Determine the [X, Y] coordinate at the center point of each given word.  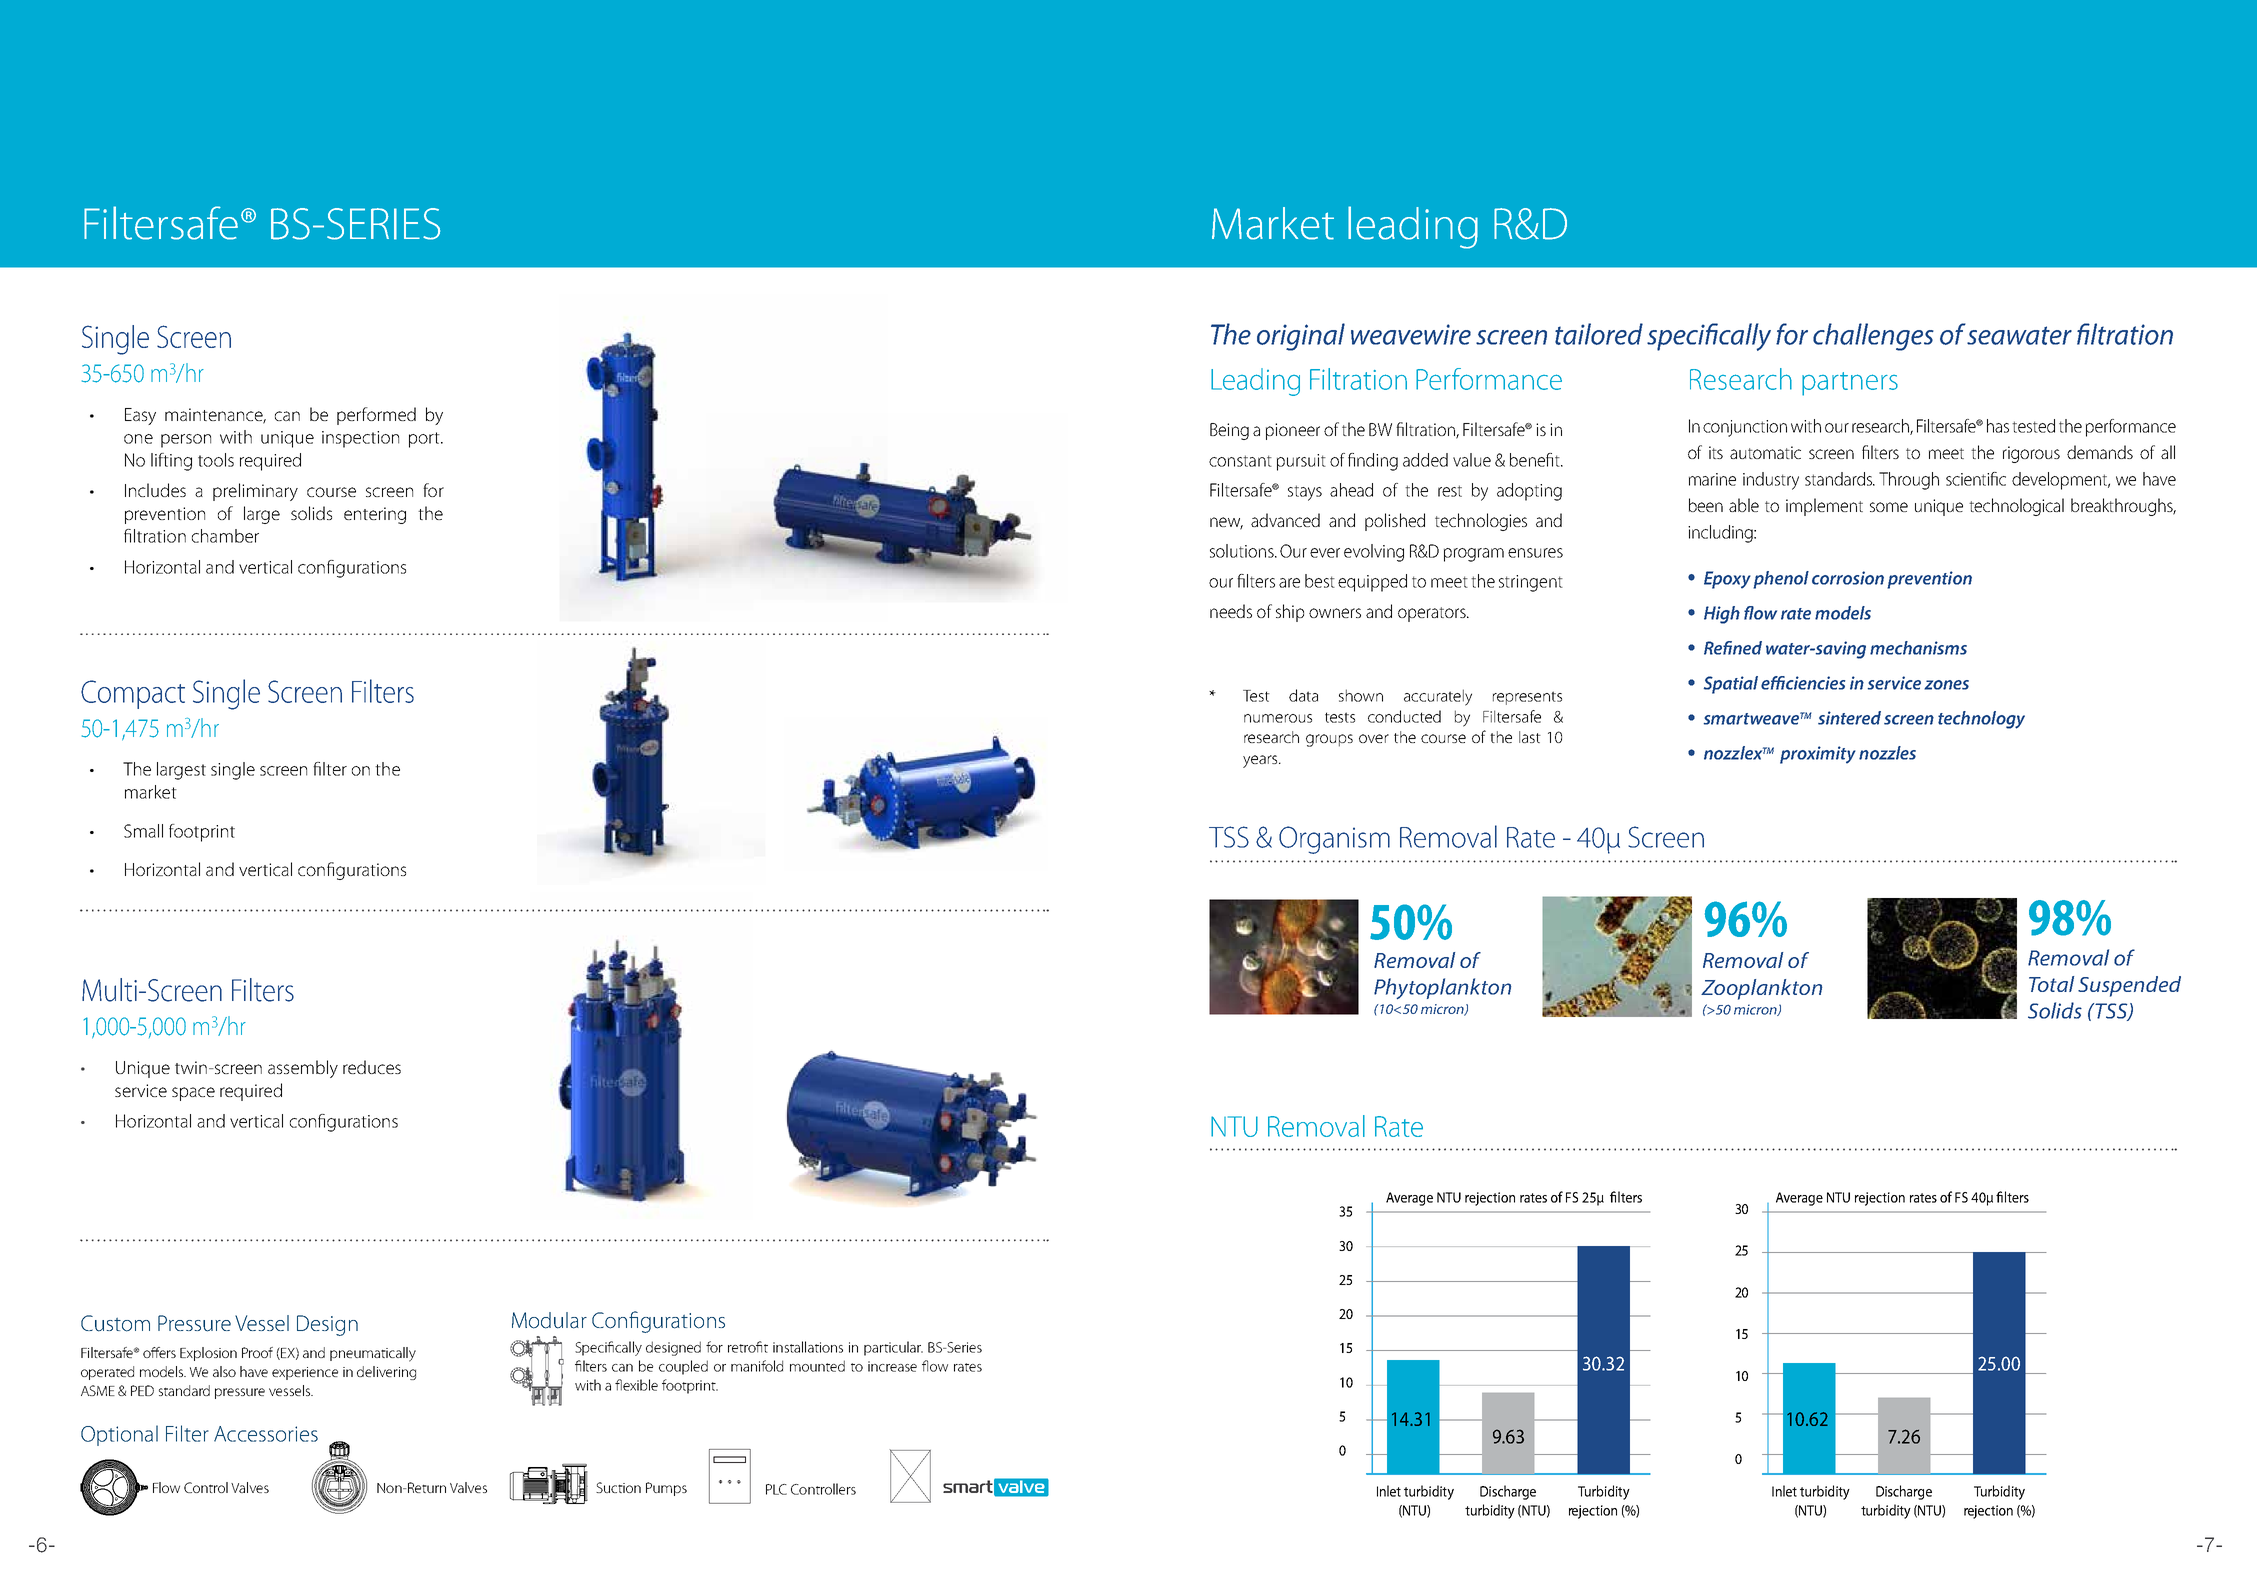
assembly [303, 1069]
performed [376, 416]
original [1301, 337]
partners [1850, 384]
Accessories [266, 1434]
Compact [133, 694]
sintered [1849, 718]
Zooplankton [1761, 989]
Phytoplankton [1442, 988]
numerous [1278, 718]
